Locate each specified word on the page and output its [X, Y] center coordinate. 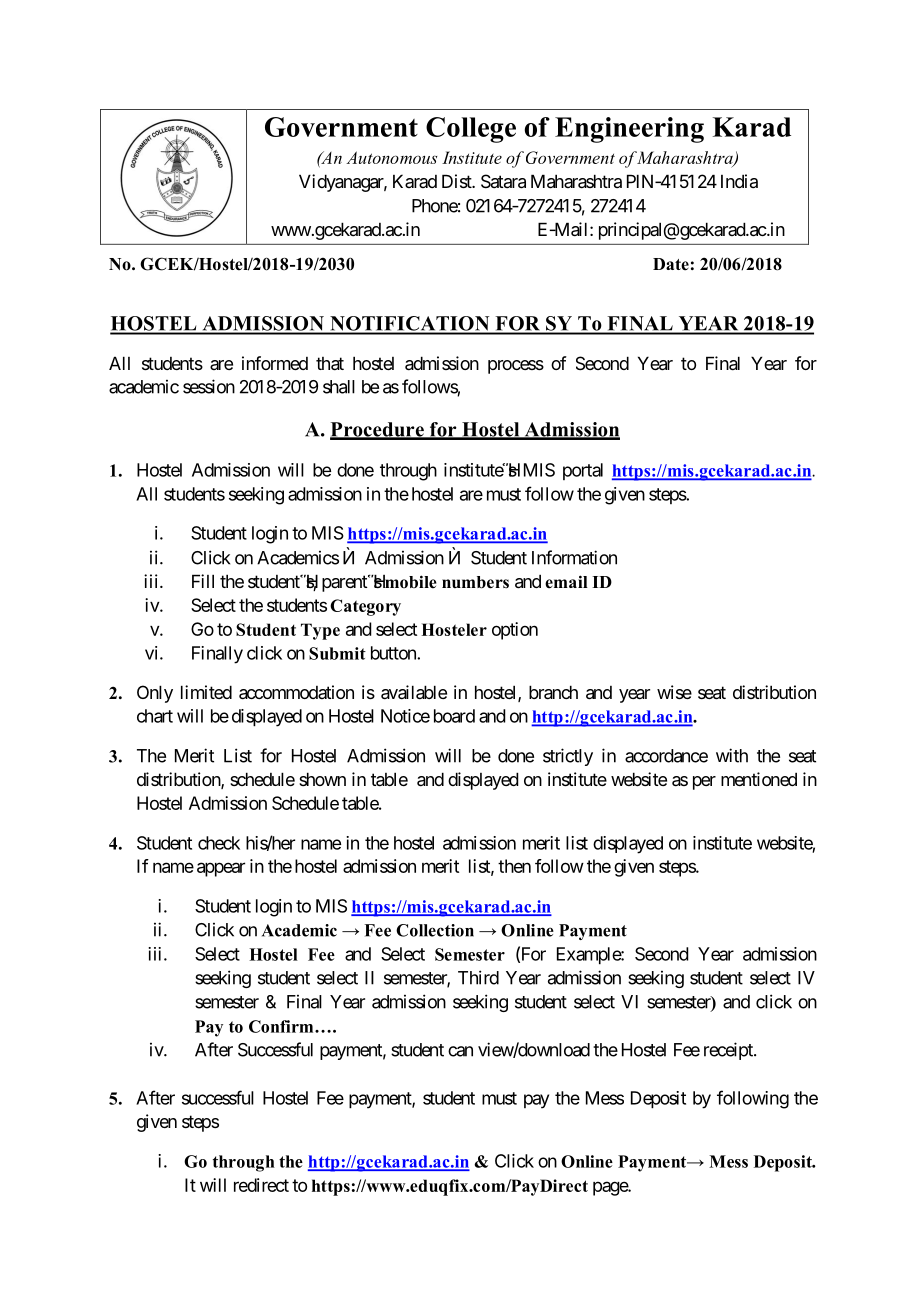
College [471, 130]
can [460, 1051]
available [414, 692]
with [732, 755]
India [739, 181]
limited [206, 692]
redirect [261, 1185]
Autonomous [391, 157]
